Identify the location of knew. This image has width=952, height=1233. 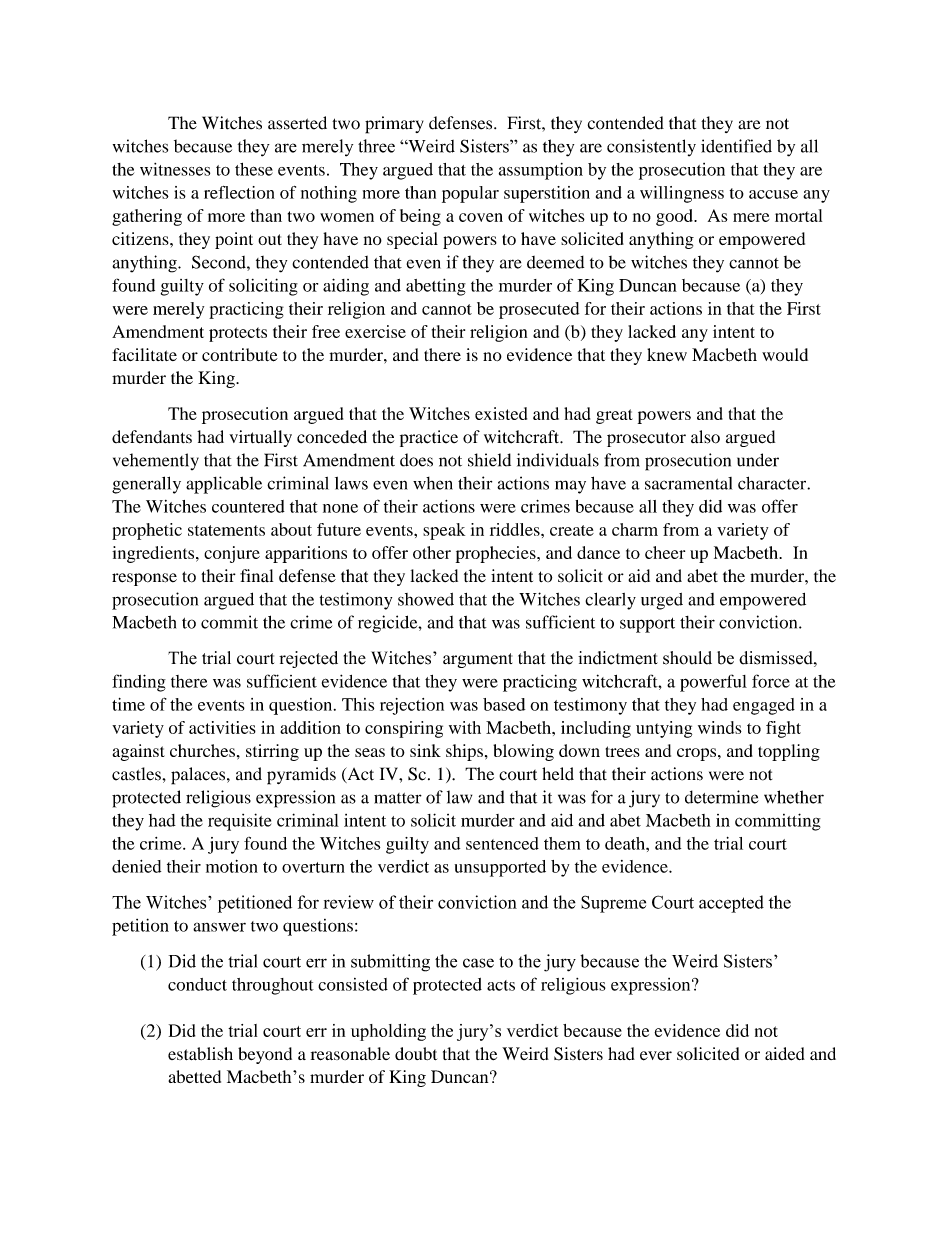
(667, 355).
